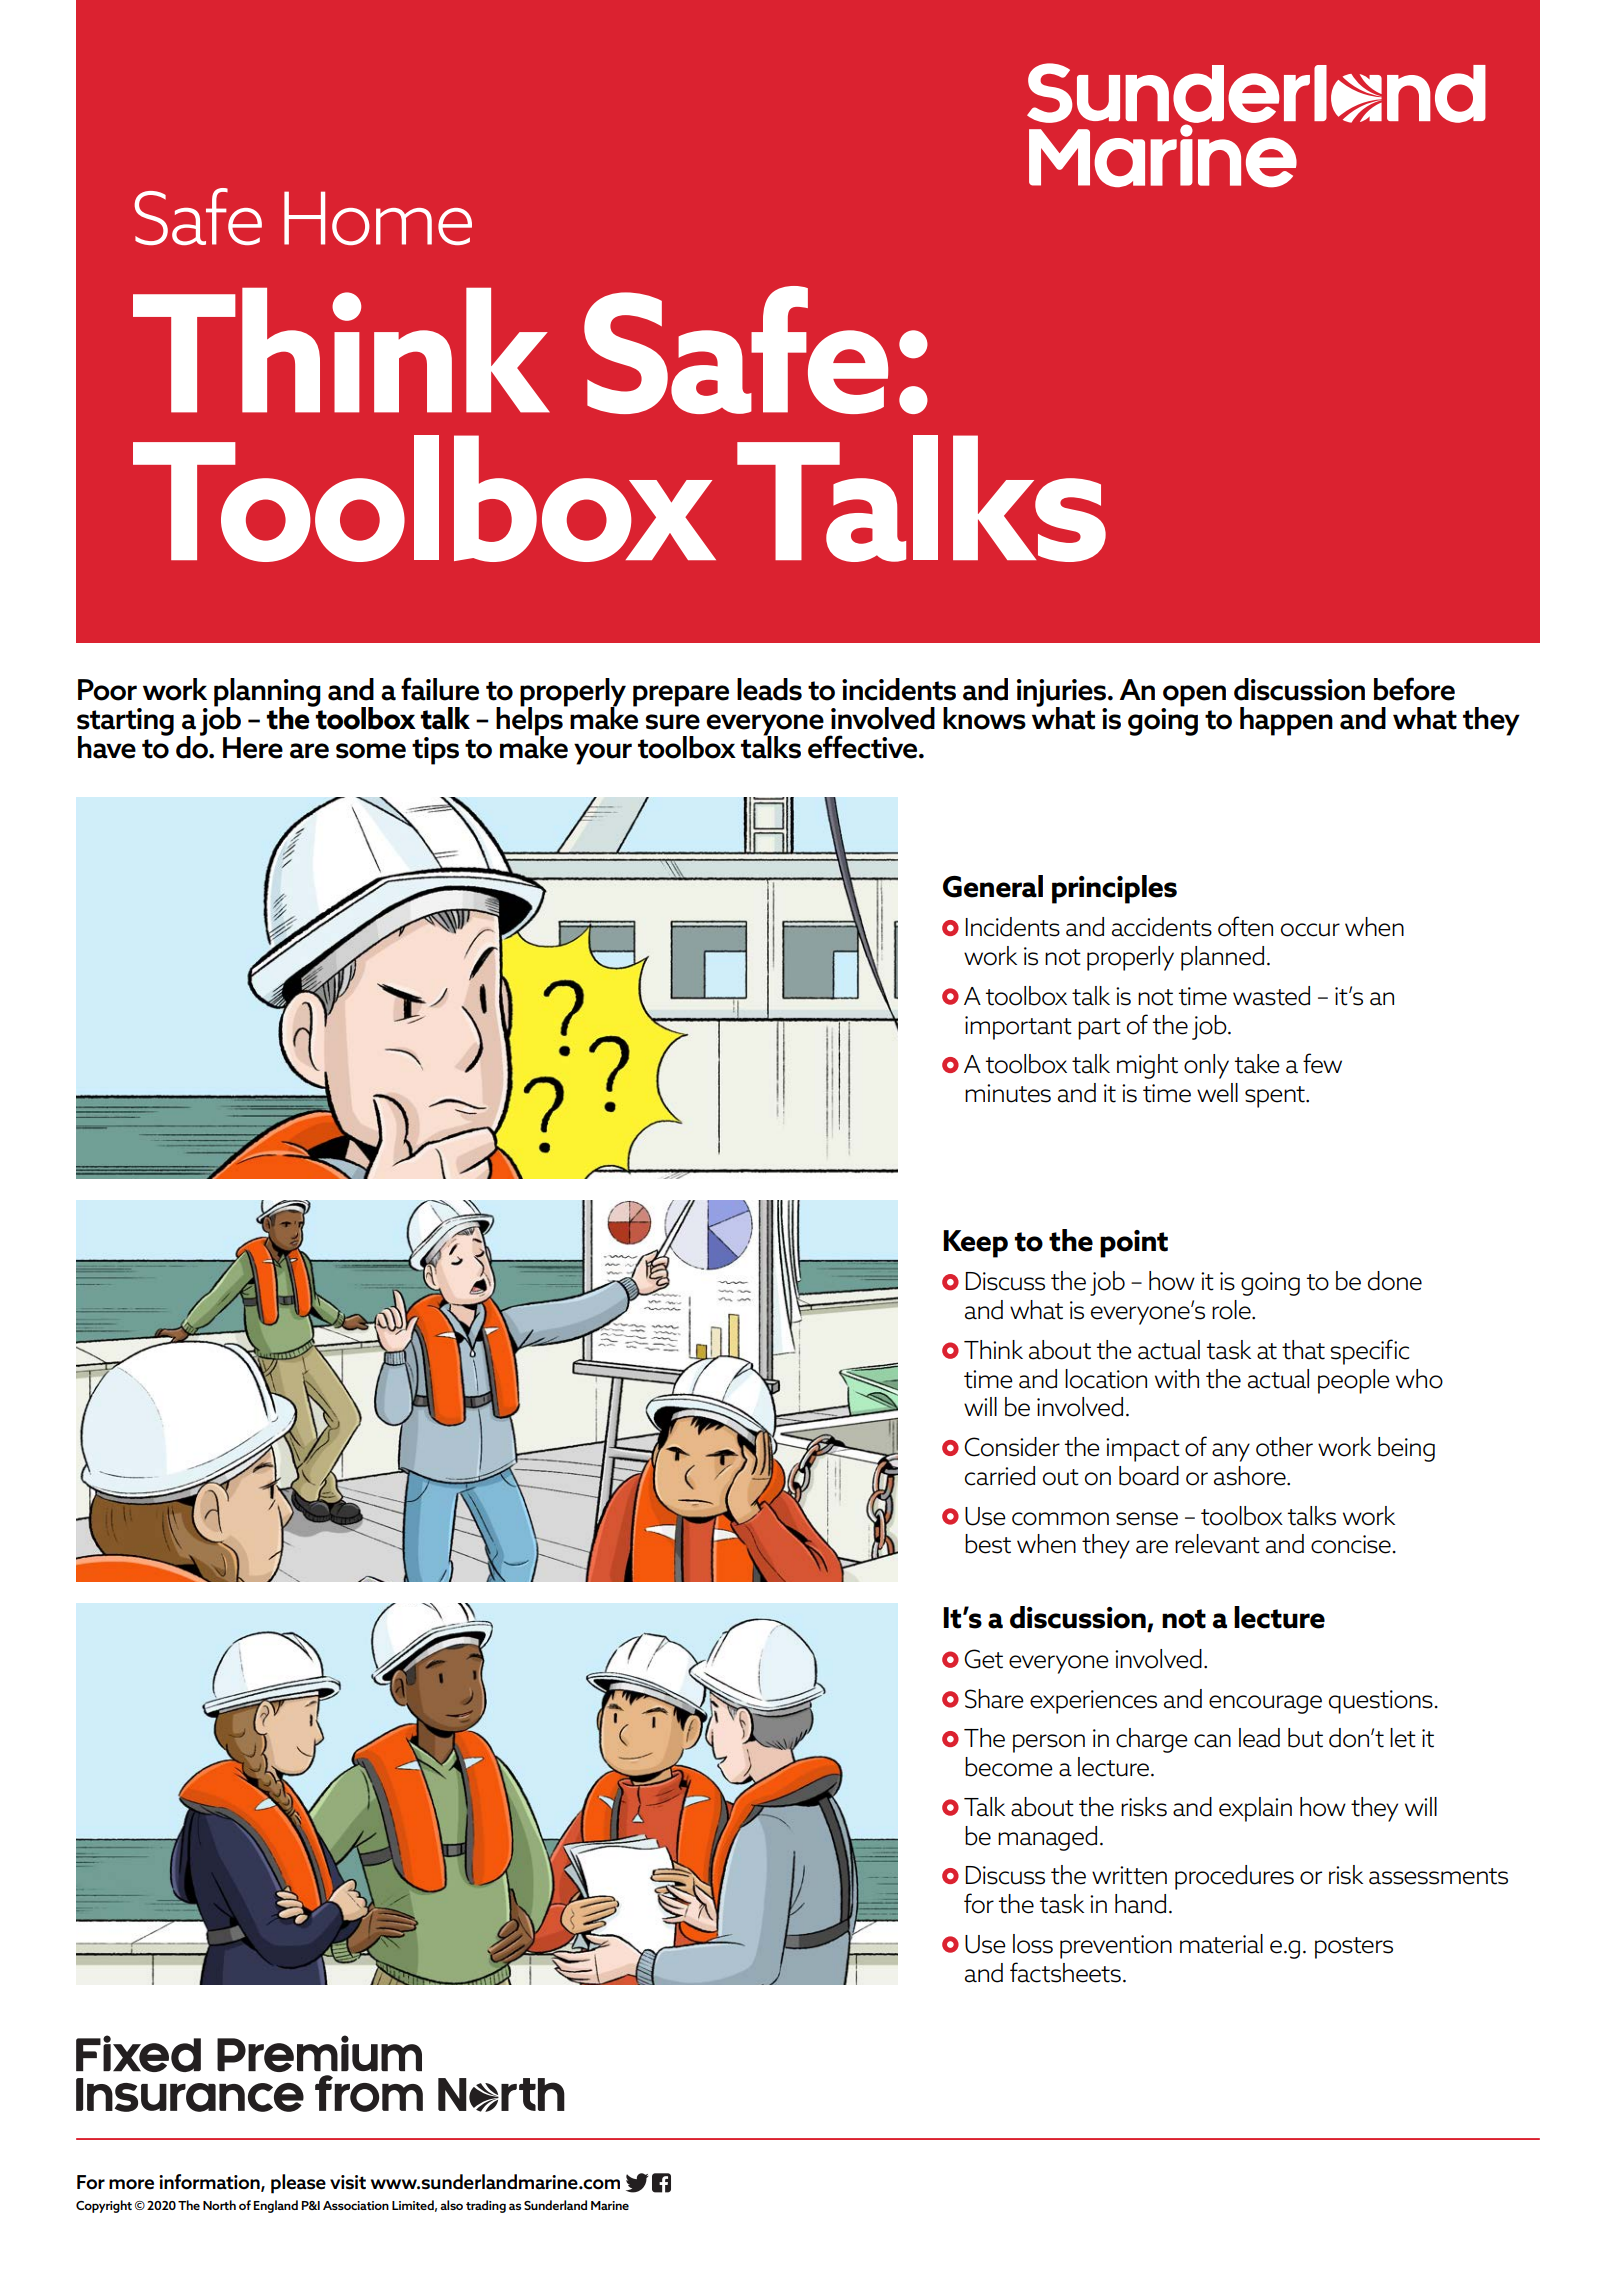 The width and height of the screenshot is (1616, 2286). I want to click on Home, so click(378, 218).
